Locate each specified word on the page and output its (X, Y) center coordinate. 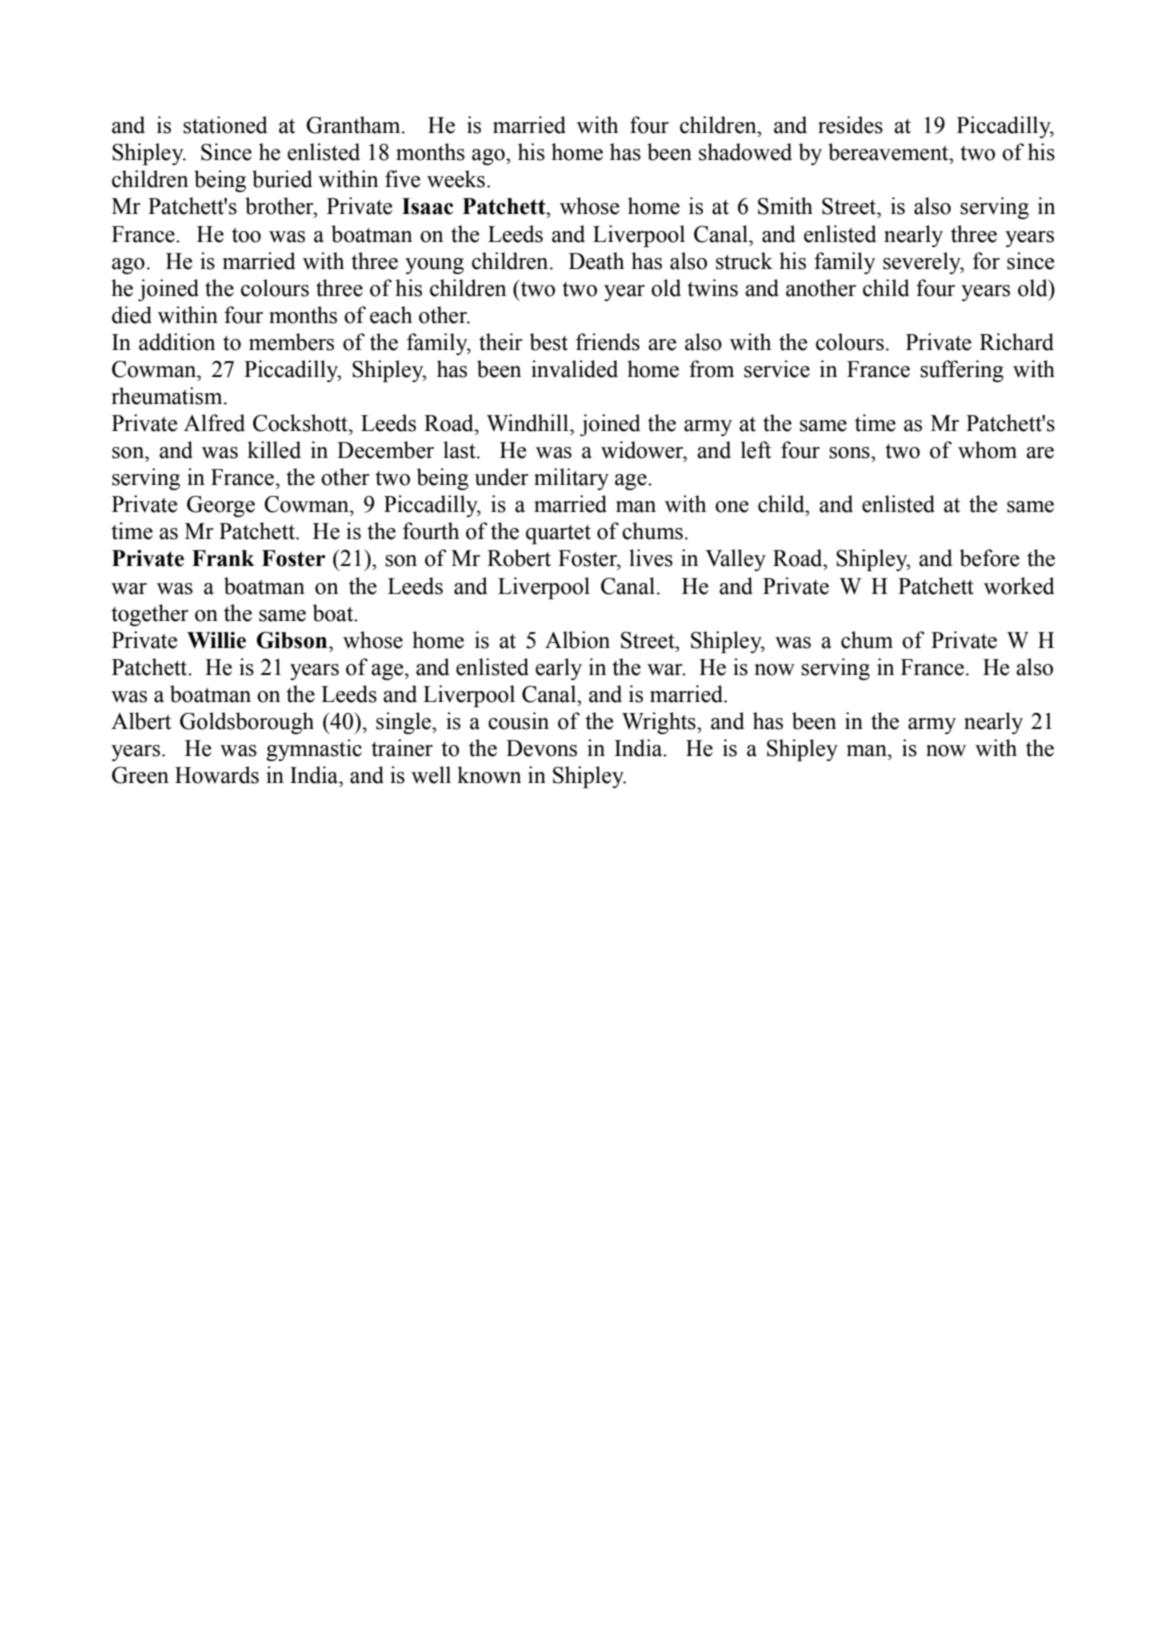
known (489, 775)
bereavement (889, 152)
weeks (456, 179)
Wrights (660, 723)
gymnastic (314, 750)
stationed (225, 125)
